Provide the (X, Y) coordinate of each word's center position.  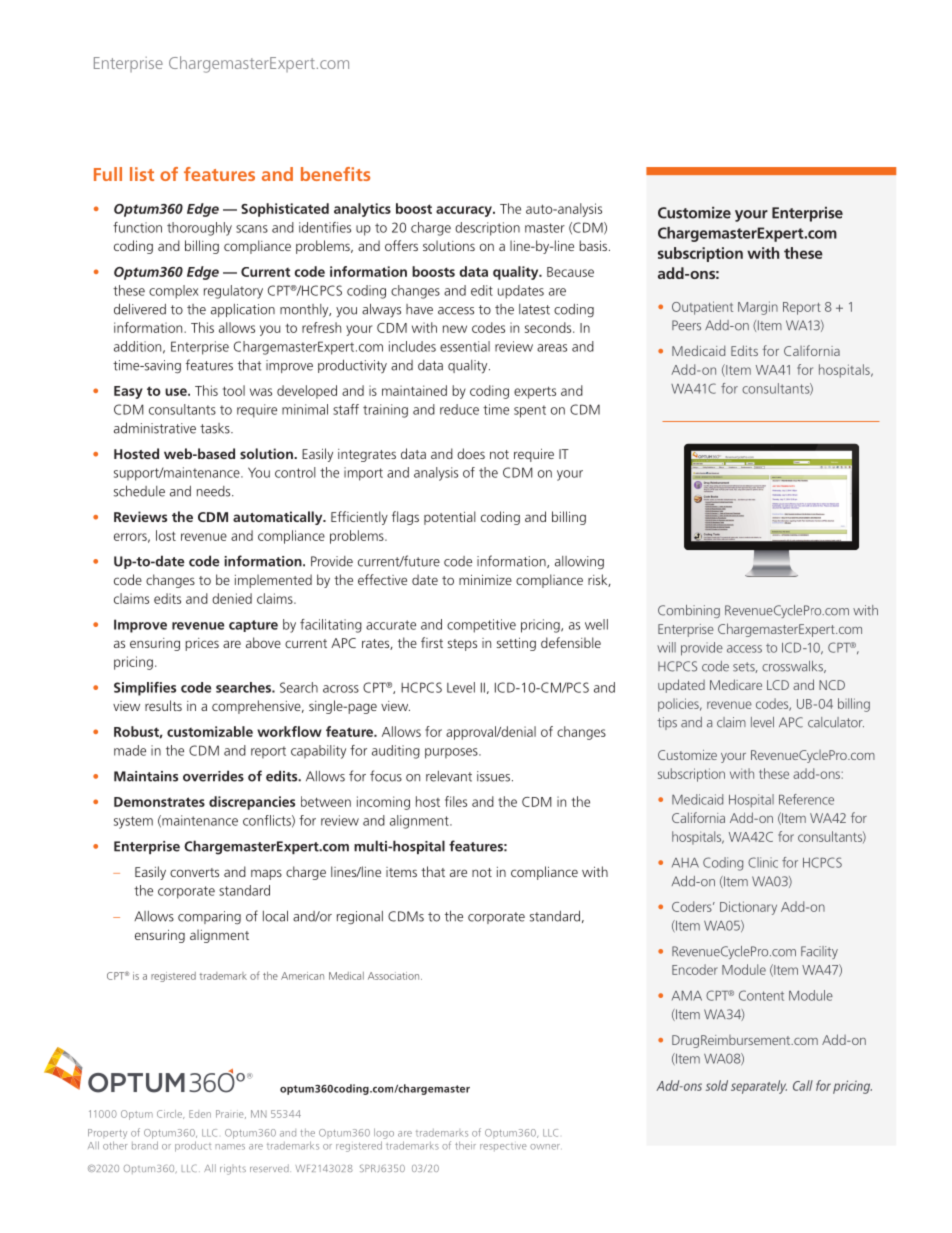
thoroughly (199, 229)
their (465, 1145)
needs (215, 491)
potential (450, 518)
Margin (758, 308)
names (230, 1147)
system (133, 822)
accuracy (465, 211)
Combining (689, 611)
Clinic (763, 862)
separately (759, 1087)
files (456, 801)
